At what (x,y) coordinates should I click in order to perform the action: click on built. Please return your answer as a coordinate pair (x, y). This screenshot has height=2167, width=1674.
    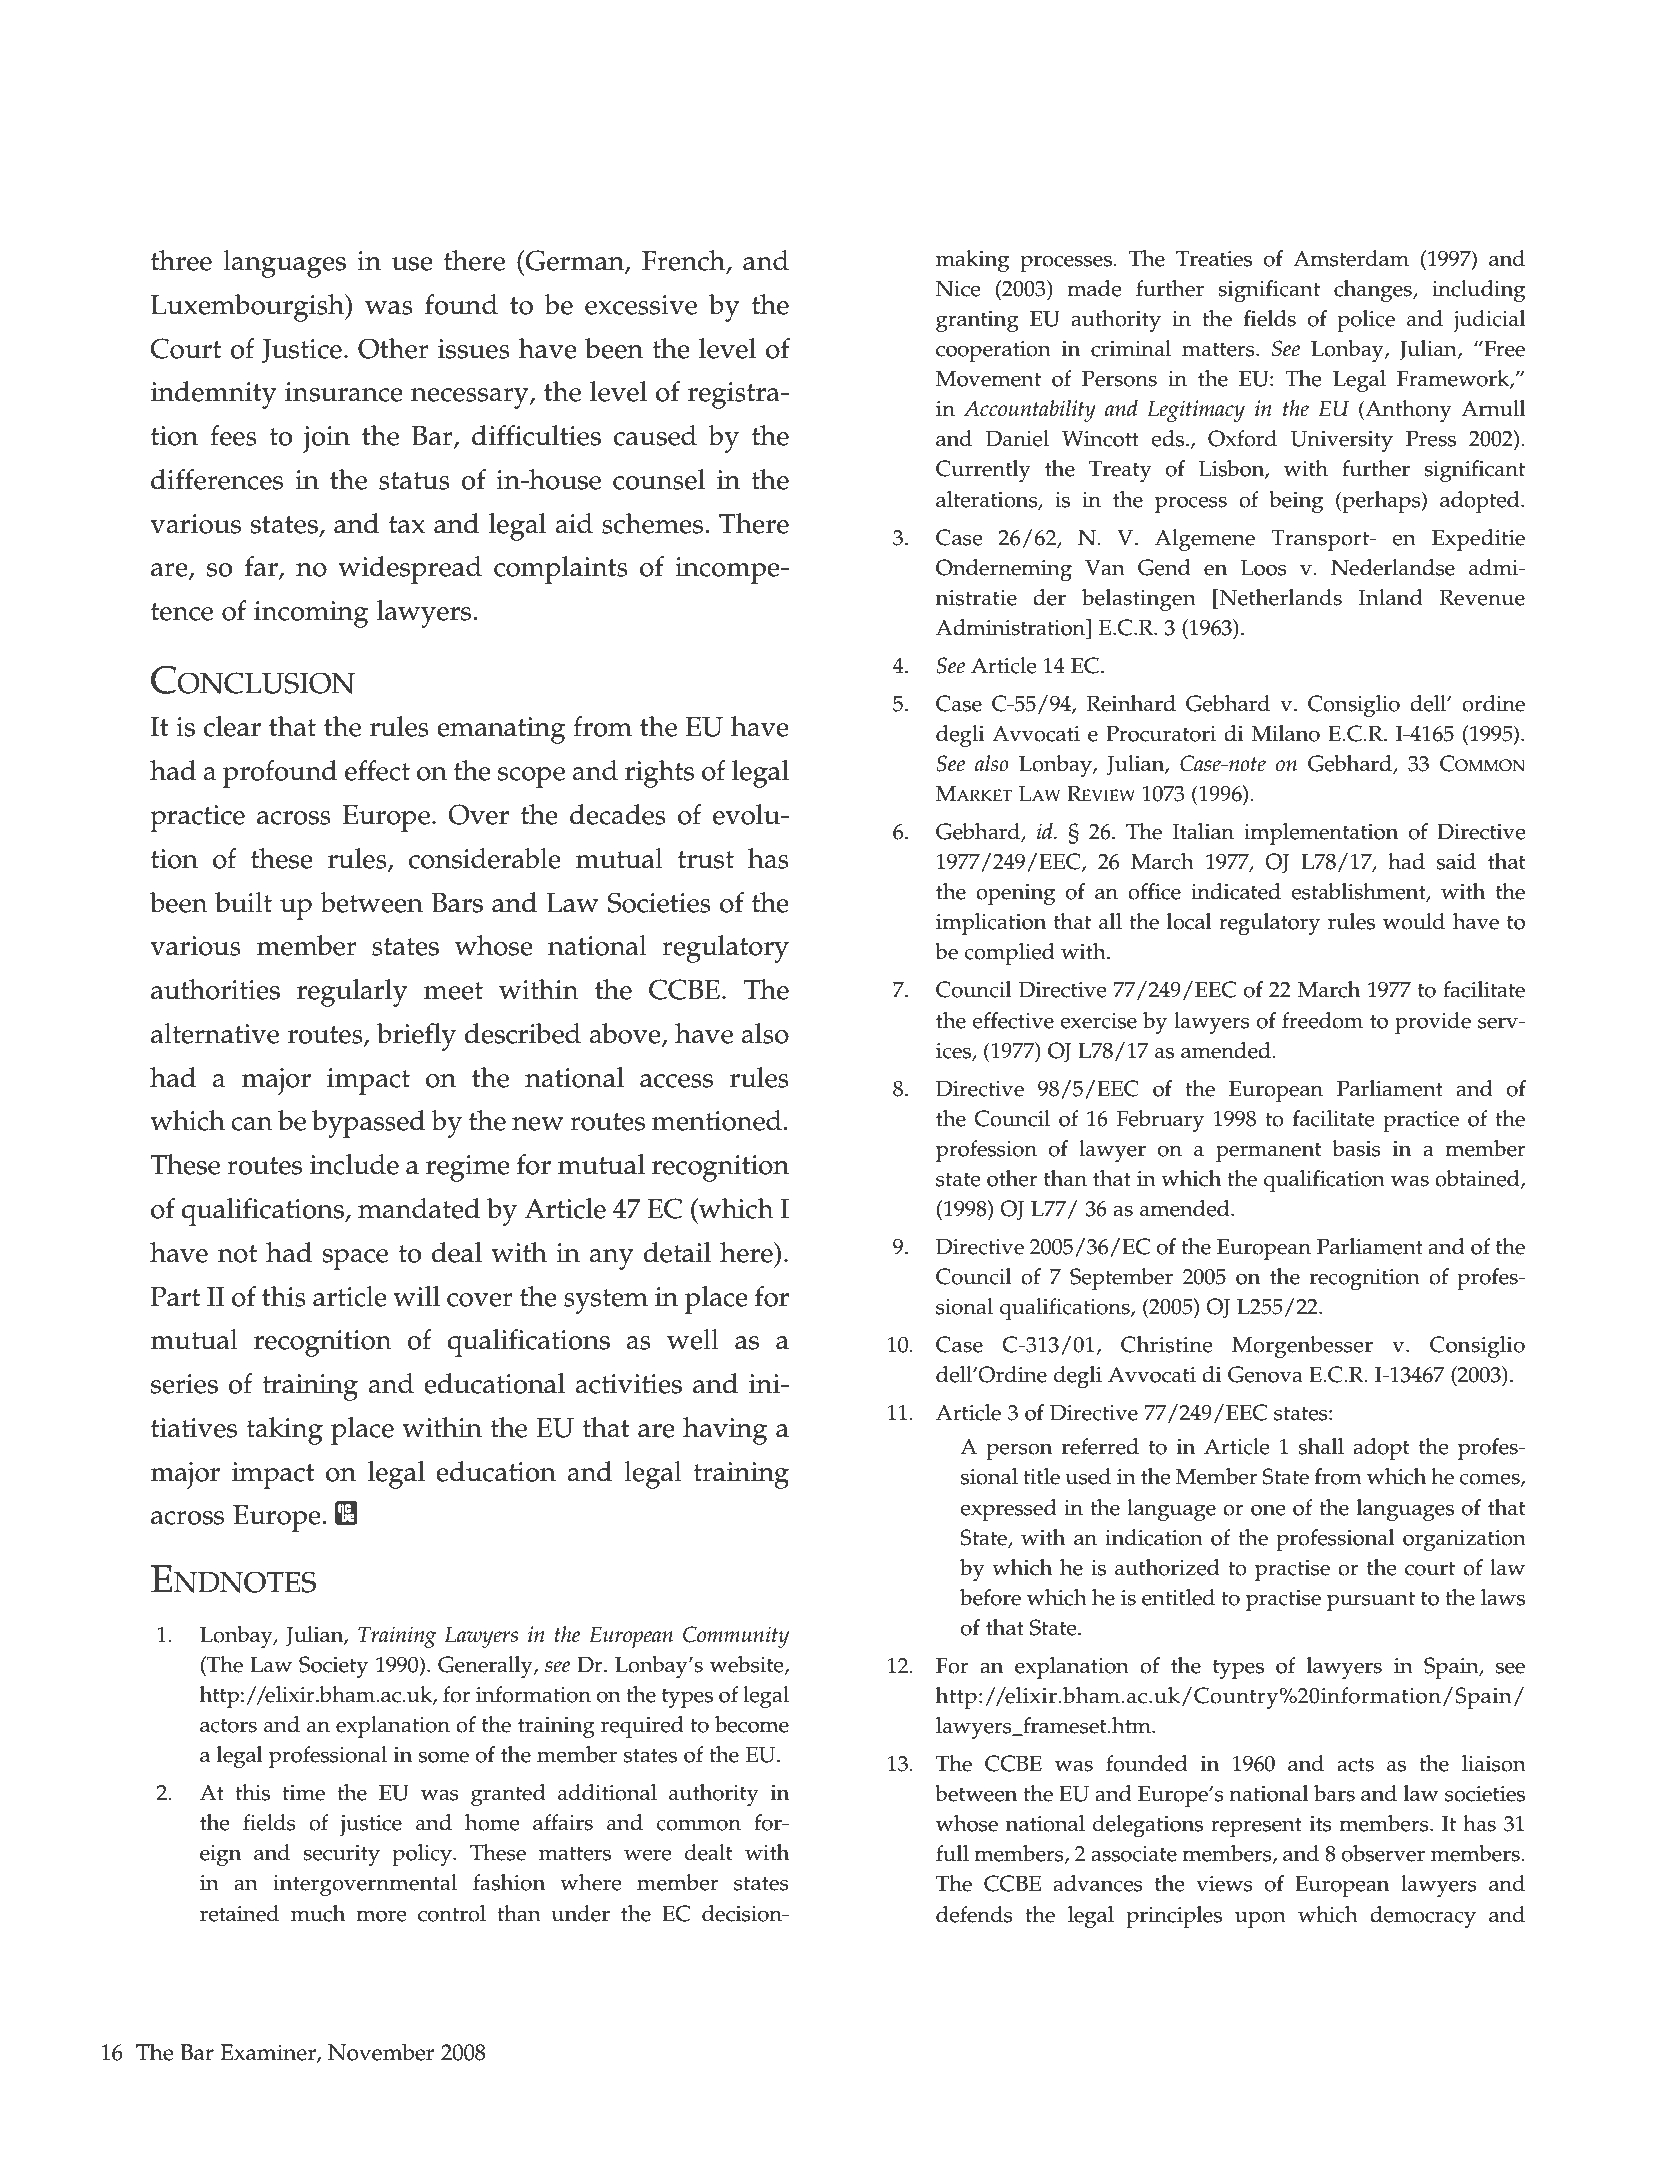
    Looking at the image, I should click on (243, 902).
